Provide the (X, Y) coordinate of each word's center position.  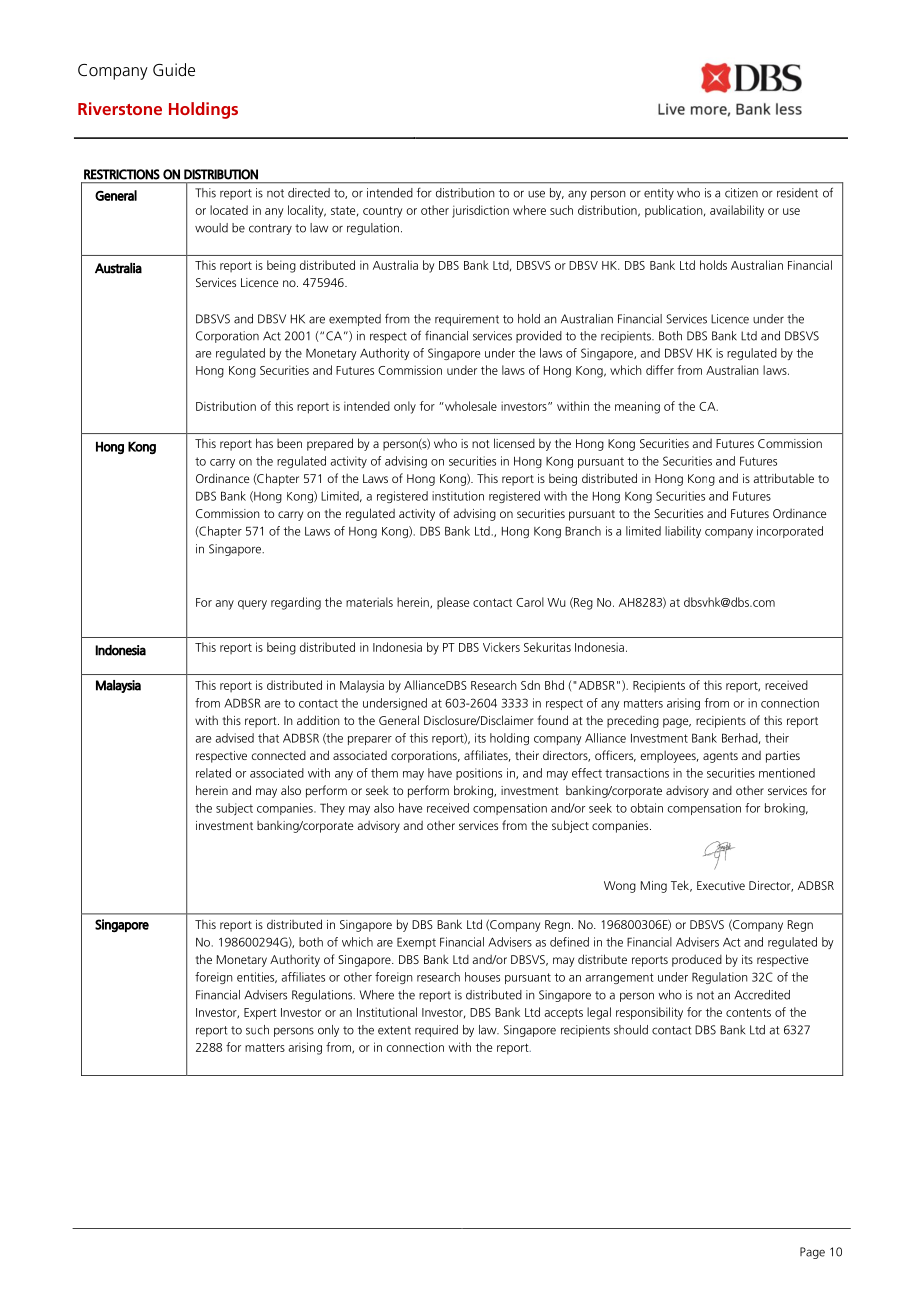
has (264, 443)
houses (482, 977)
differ (660, 370)
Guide (174, 69)
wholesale (470, 406)
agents (720, 757)
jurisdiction (480, 211)
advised (234, 738)
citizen (741, 193)
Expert (260, 1014)
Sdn (530, 685)
